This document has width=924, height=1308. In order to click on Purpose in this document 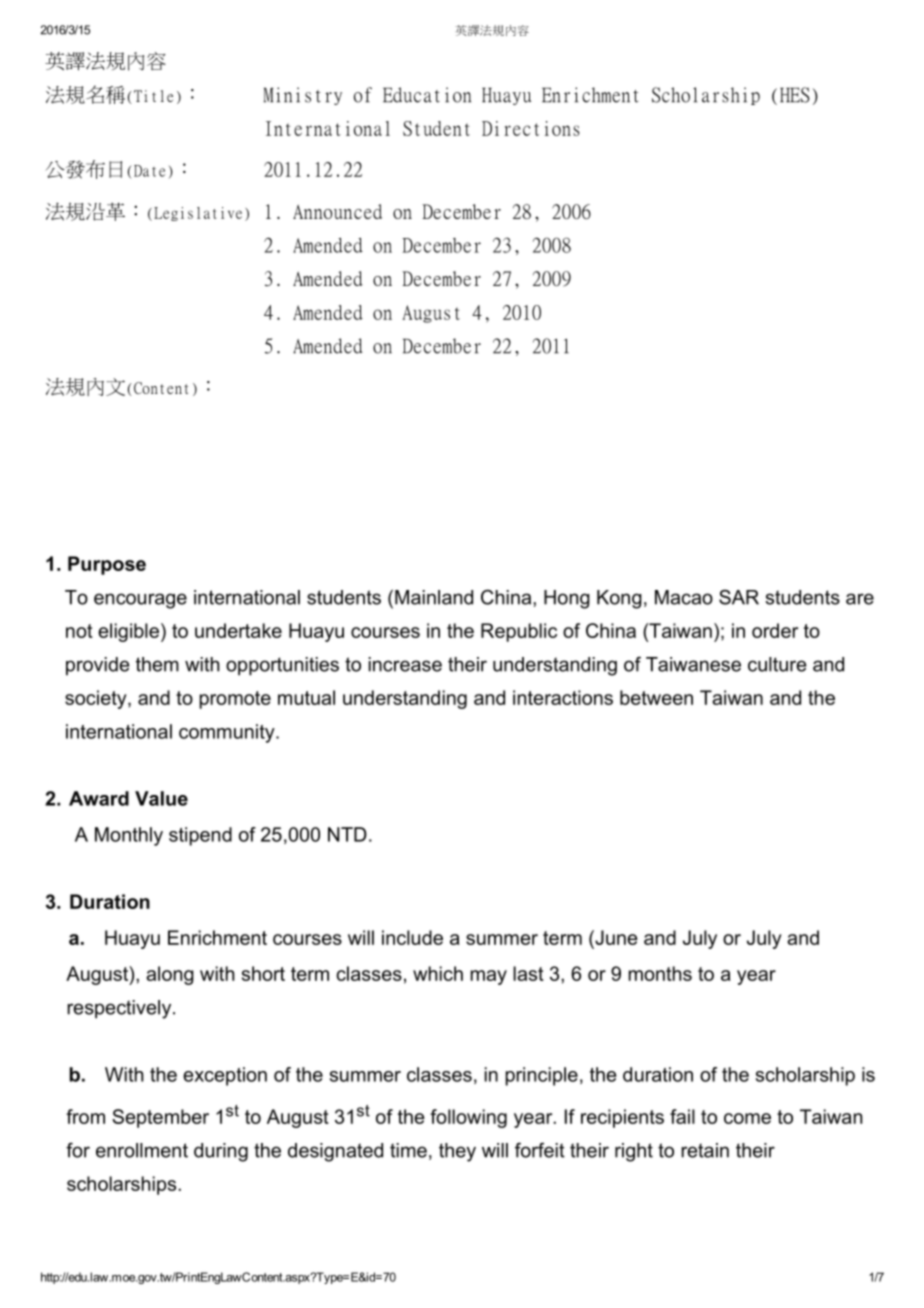, I will do `click(107, 565)`.
